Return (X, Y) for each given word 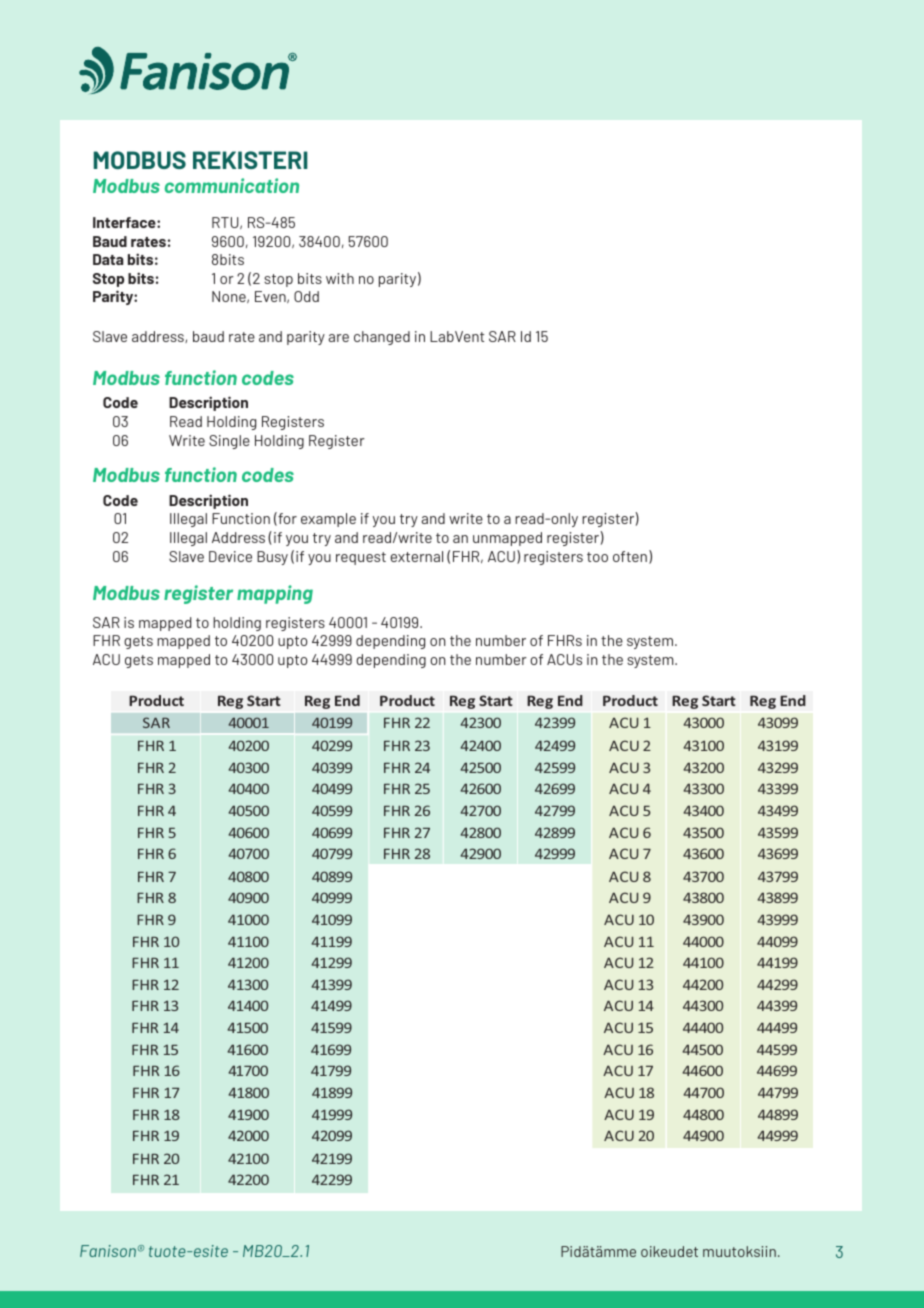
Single (229, 442)
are (339, 338)
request (361, 558)
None (230, 297)
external (416, 556)
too (597, 557)
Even (271, 297)
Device (230, 556)
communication (232, 185)
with (340, 278)
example (328, 520)
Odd (306, 296)
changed (382, 338)
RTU (226, 223)
